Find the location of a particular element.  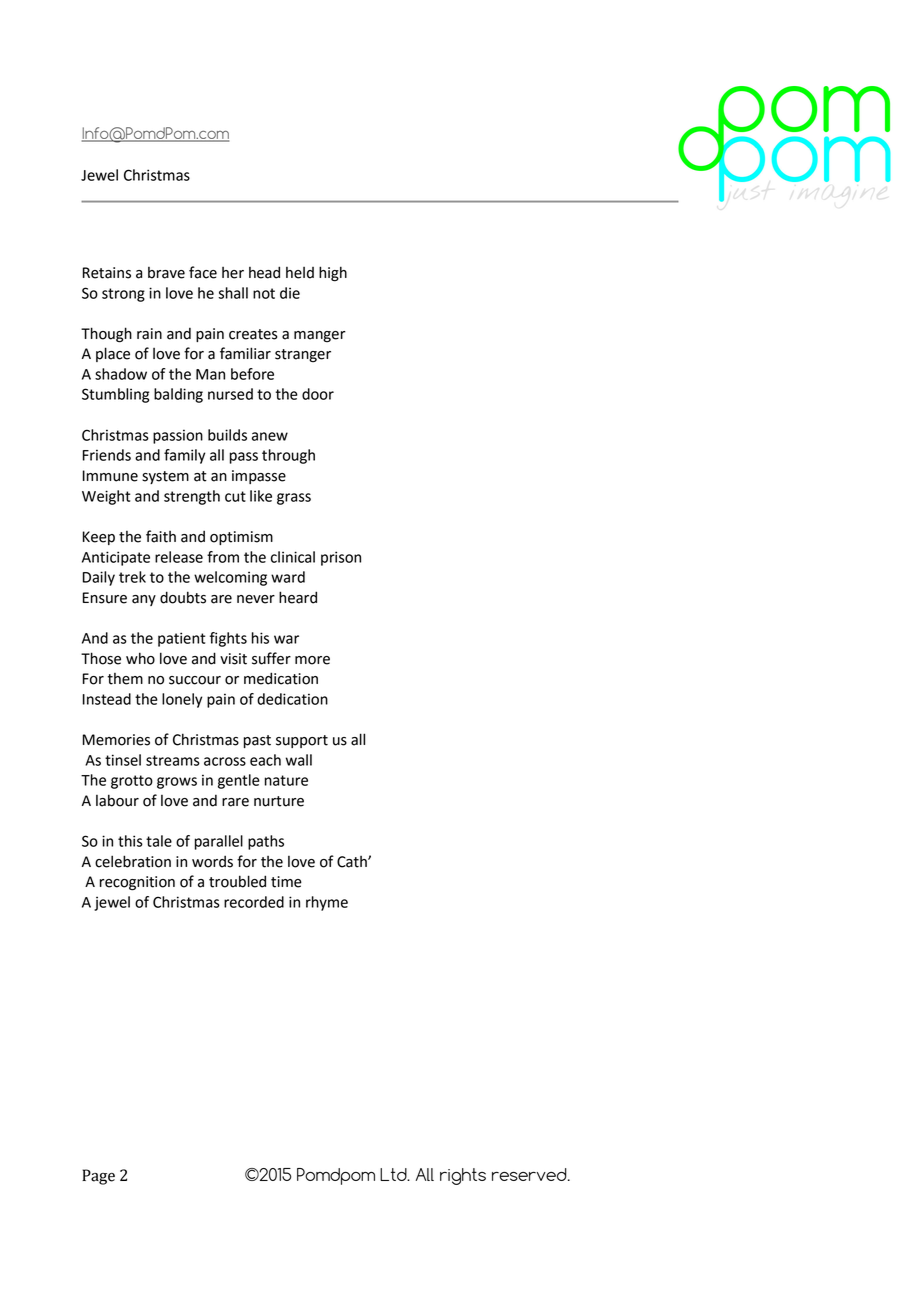

Ltd is located at coordinates (394, 1174).
